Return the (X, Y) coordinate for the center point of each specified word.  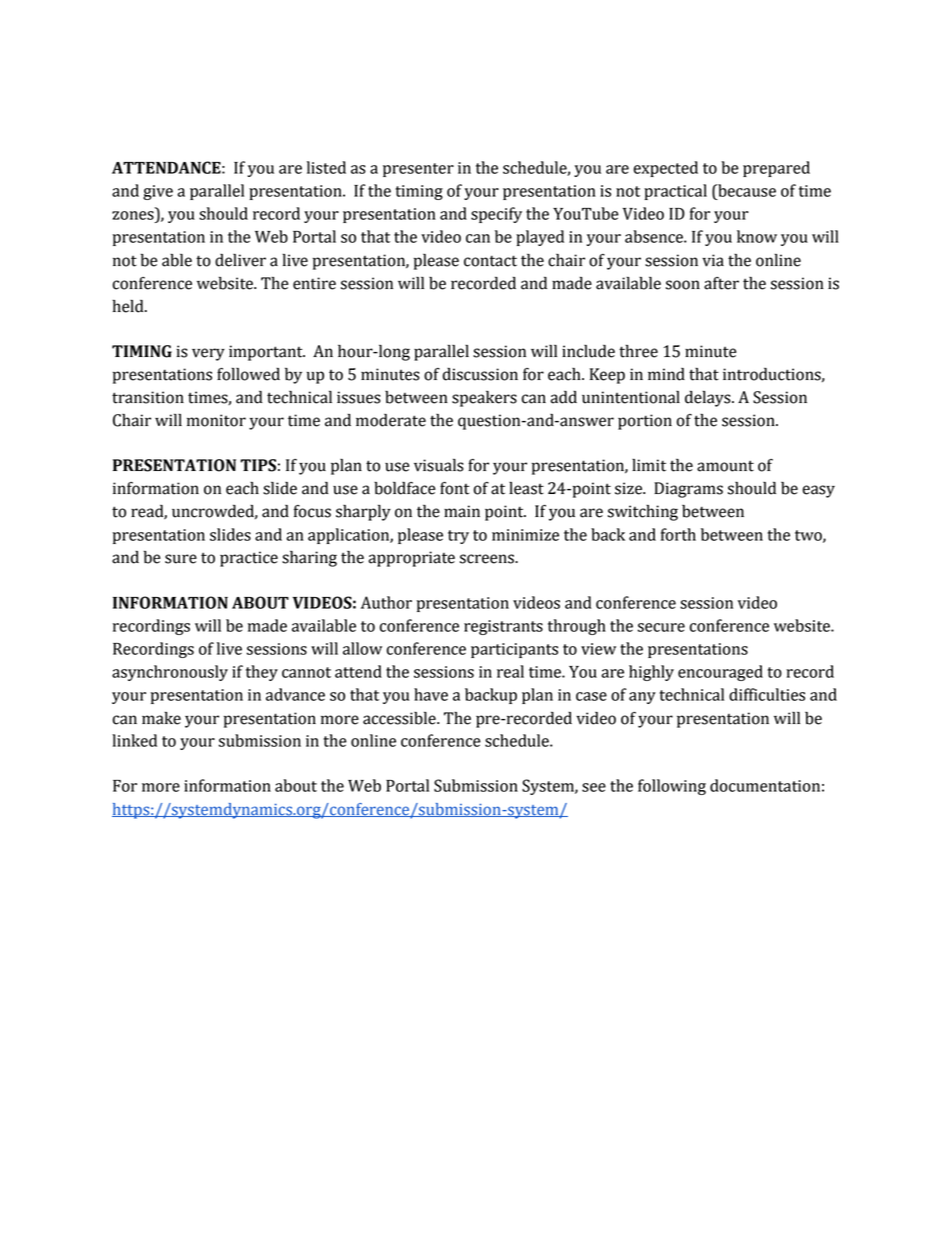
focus (312, 511)
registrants (503, 627)
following (672, 787)
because (746, 190)
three (638, 351)
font (454, 488)
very (208, 354)
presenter (418, 170)
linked (134, 740)
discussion (480, 374)
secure (661, 627)
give (158, 192)
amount (725, 466)
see (594, 787)
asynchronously (170, 673)
